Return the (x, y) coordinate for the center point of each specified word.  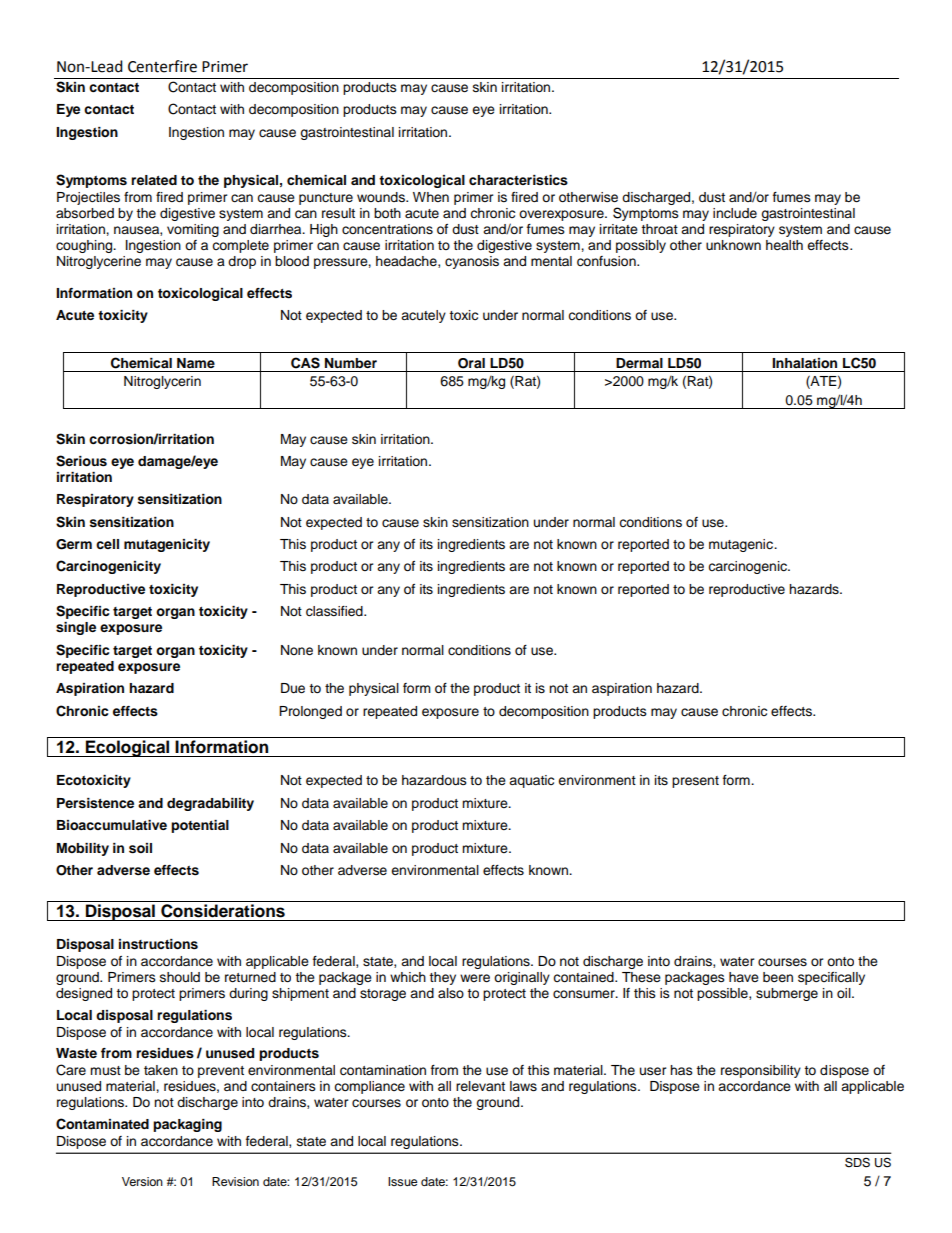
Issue (403, 1181)
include (735, 213)
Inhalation (804, 363)
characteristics (518, 180)
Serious (81, 461)
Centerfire (162, 66)
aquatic (531, 781)
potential (200, 826)
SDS (857, 1162)
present (695, 782)
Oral (471, 363)
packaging (187, 1125)
